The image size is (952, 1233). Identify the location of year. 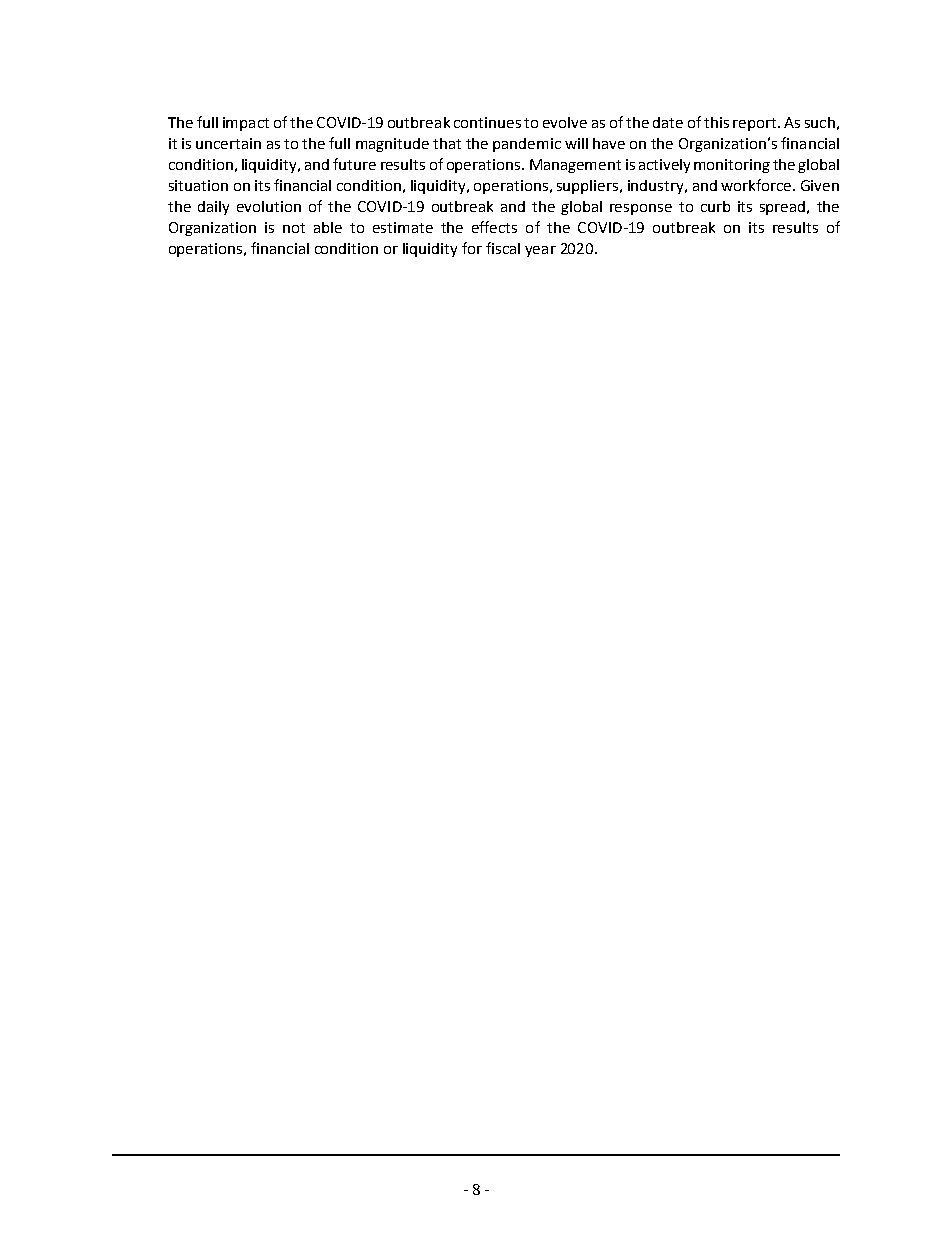
(540, 251).
